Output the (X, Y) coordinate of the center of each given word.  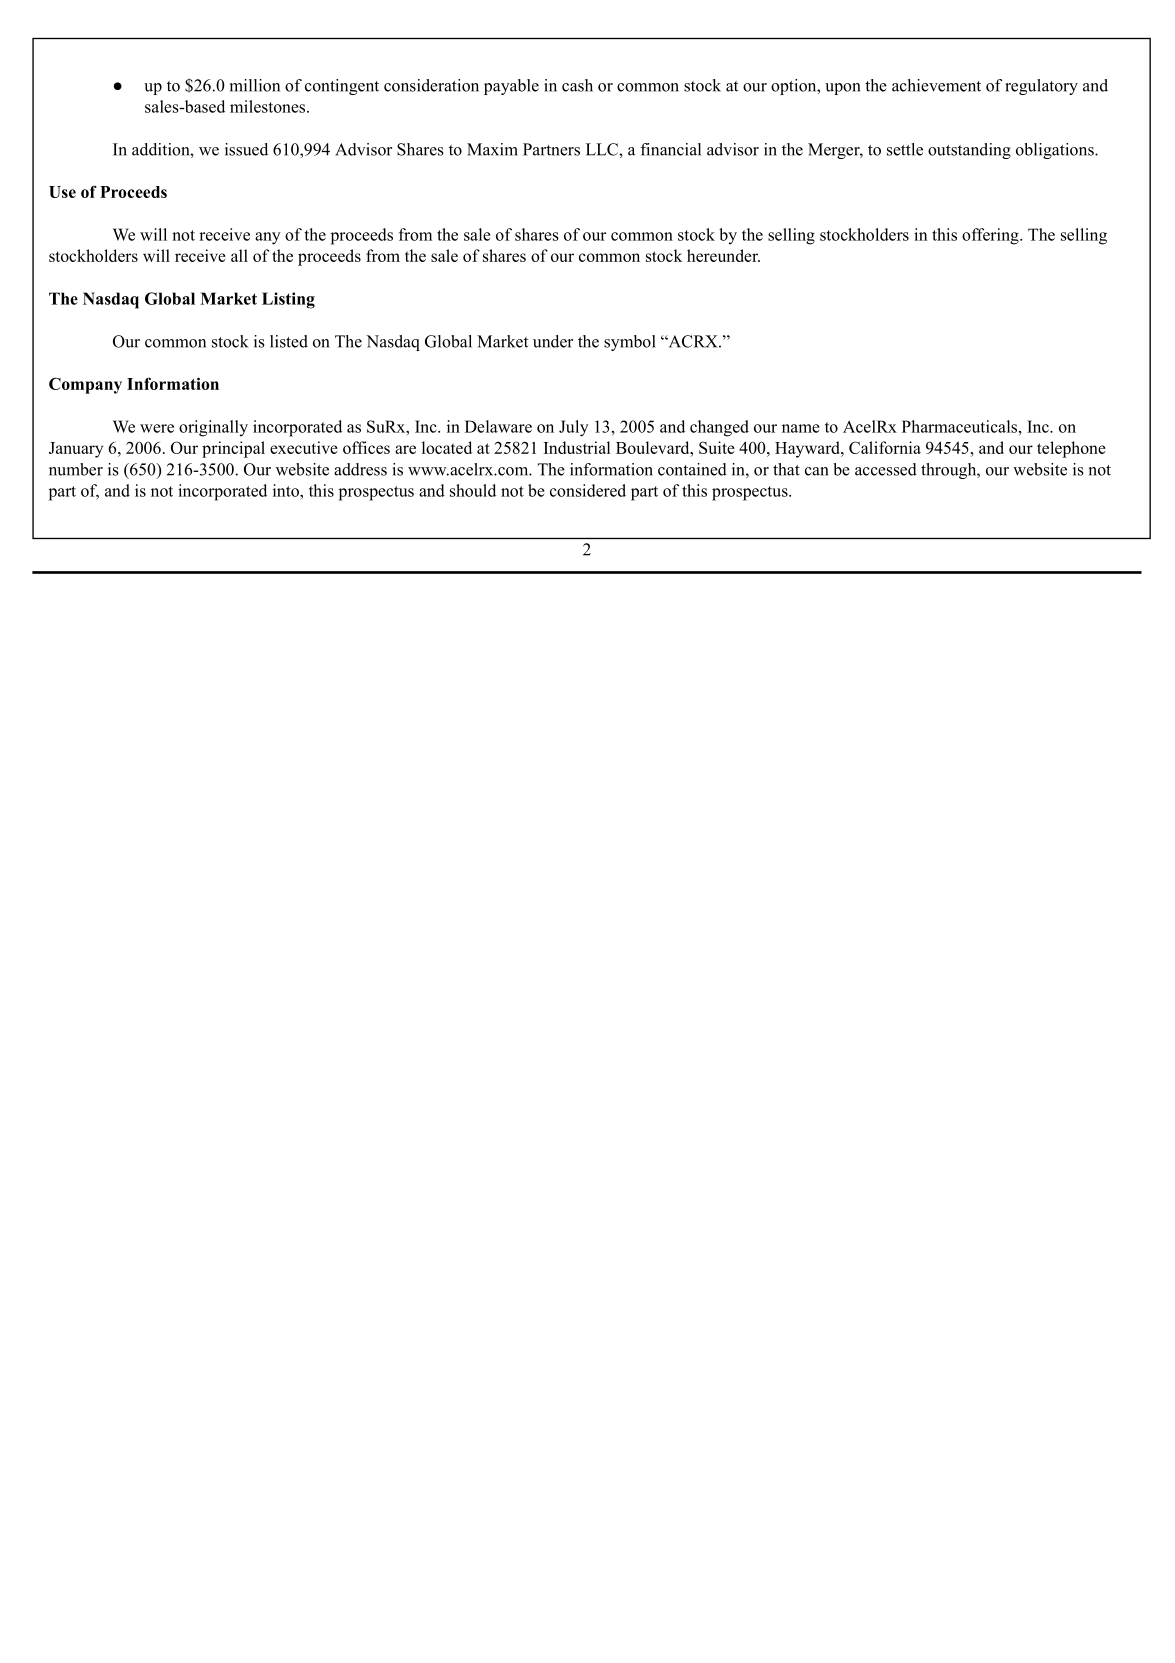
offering (991, 236)
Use (62, 192)
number (76, 469)
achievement (936, 85)
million (255, 85)
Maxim (492, 149)
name (801, 428)
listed (289, 341)
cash (577, 85)
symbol (630, 343)
